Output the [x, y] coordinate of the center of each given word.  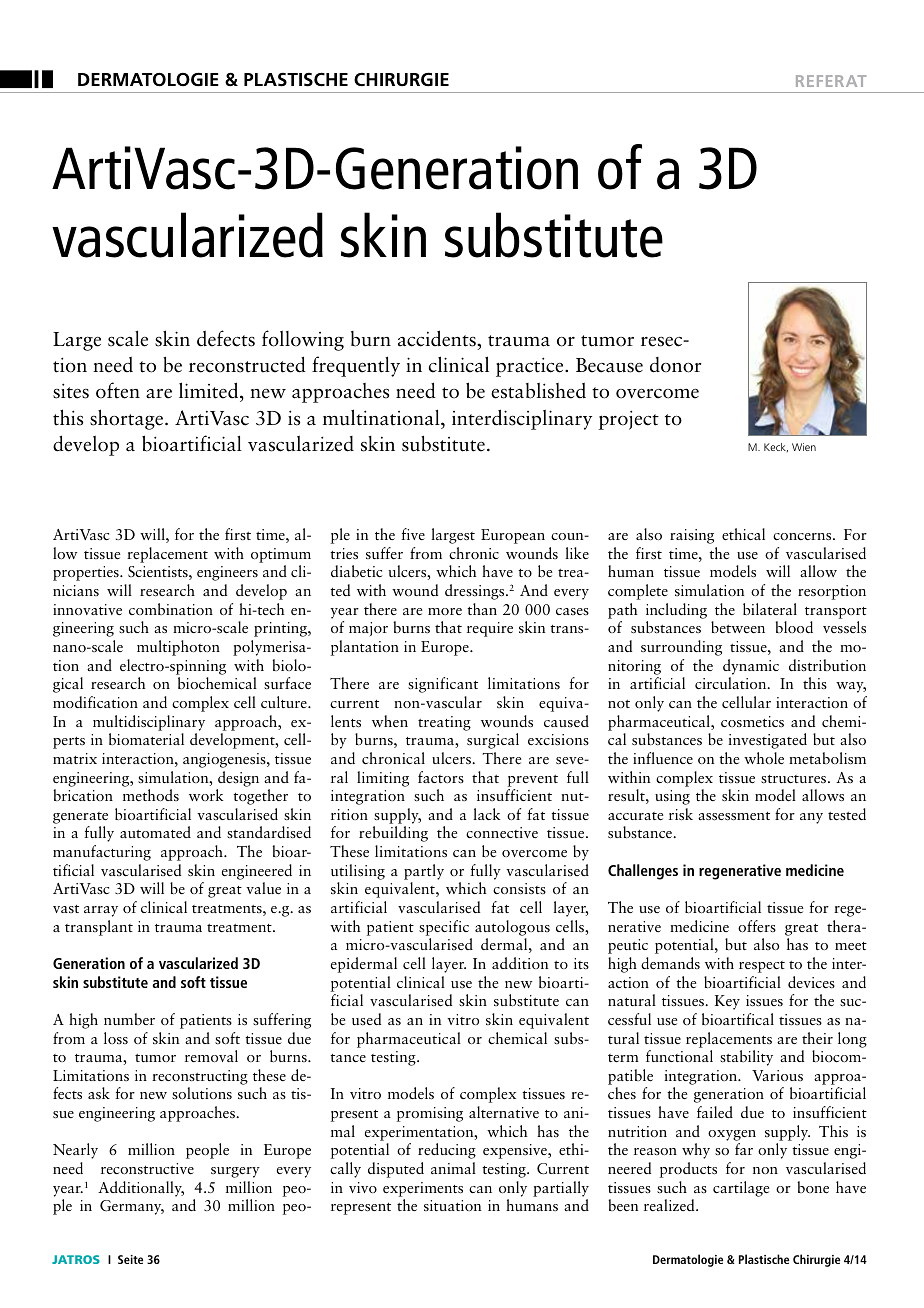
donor [675, 365]
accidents [438, 338]
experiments [423, 1189]
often [118, 390]
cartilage [741, 1189]
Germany [132, 1207]
